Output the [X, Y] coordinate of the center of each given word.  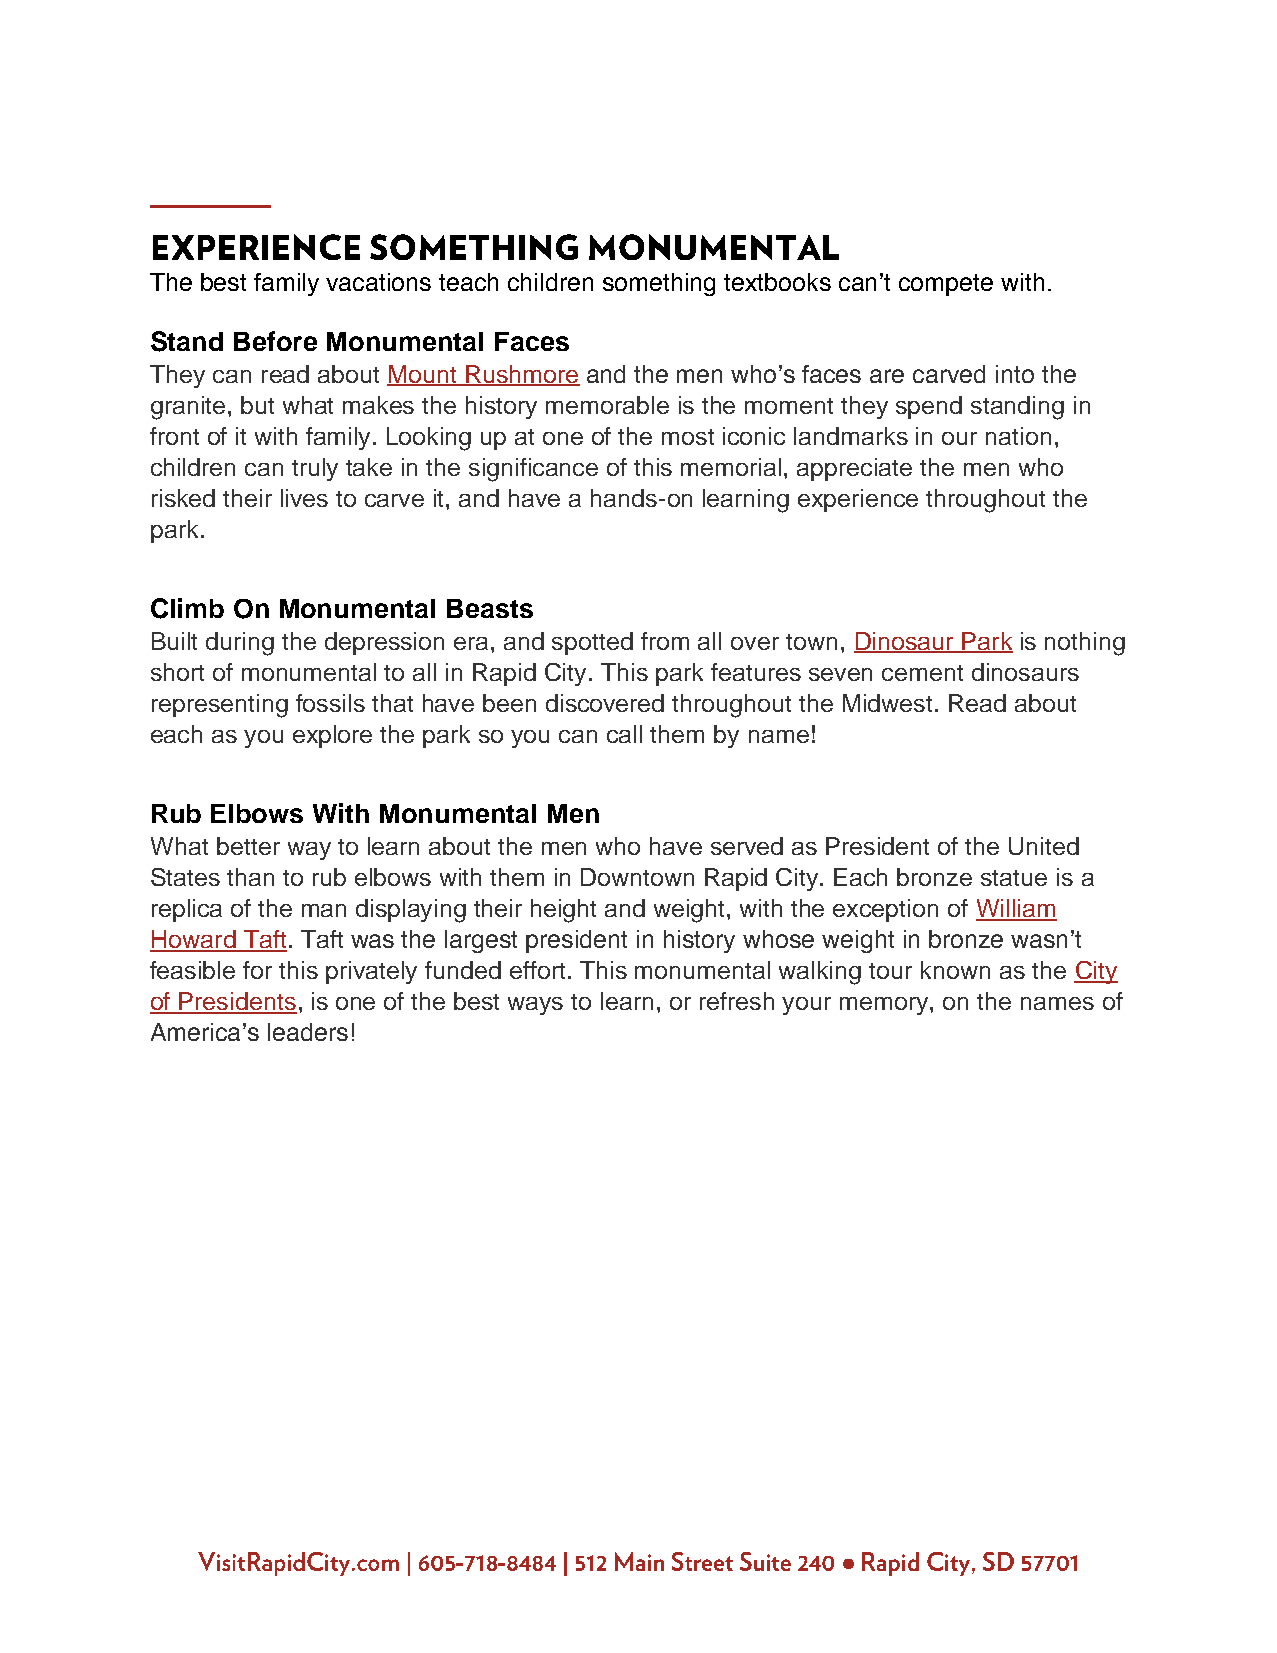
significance [533, 470]
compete [946, 285]
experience [858, 500]
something [659, 284]
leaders [308, 1032]
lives [304, 498]
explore [332, 736]
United [1044, 846]
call [624, 734]
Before [275, 341]
